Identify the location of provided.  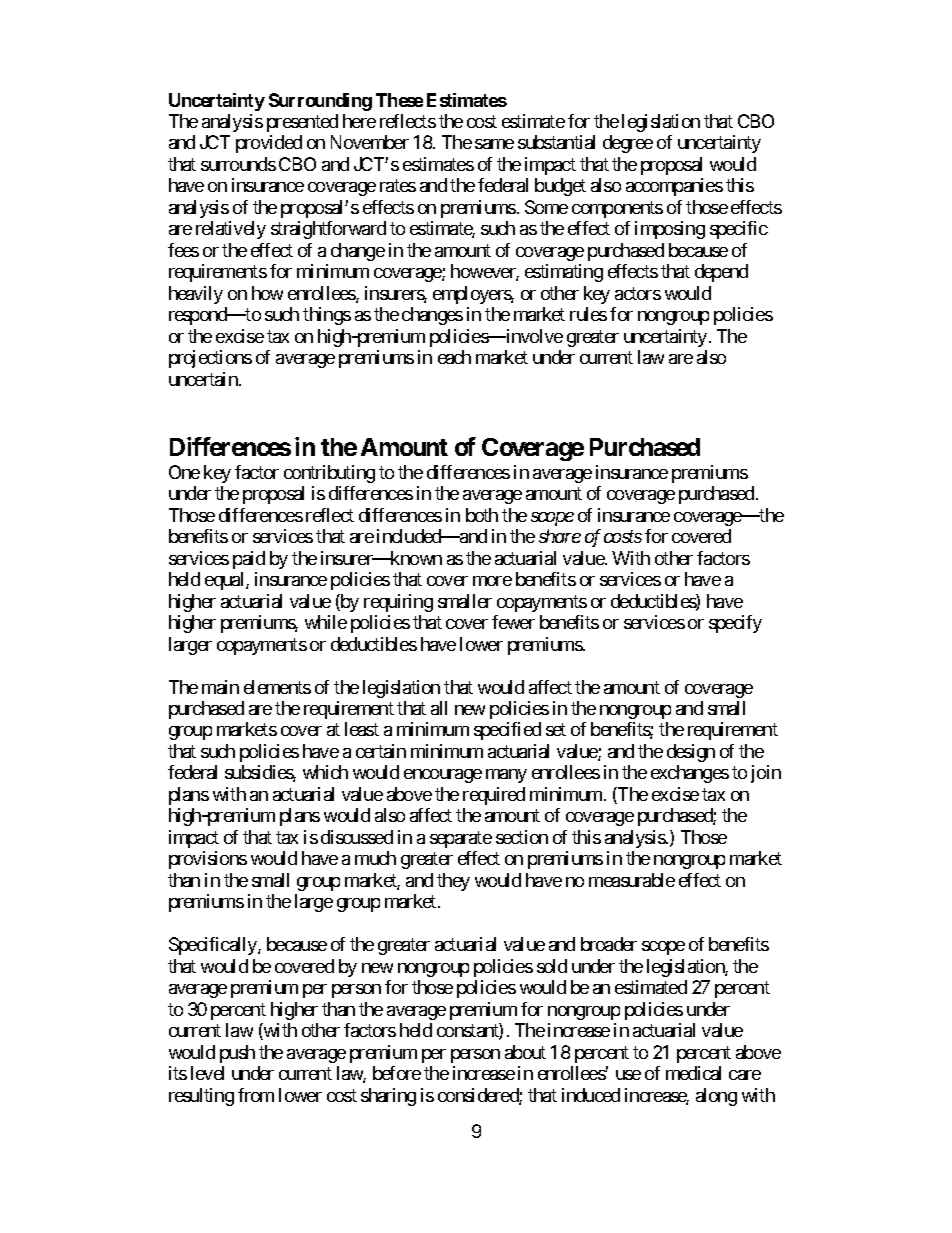
(269, 144).
